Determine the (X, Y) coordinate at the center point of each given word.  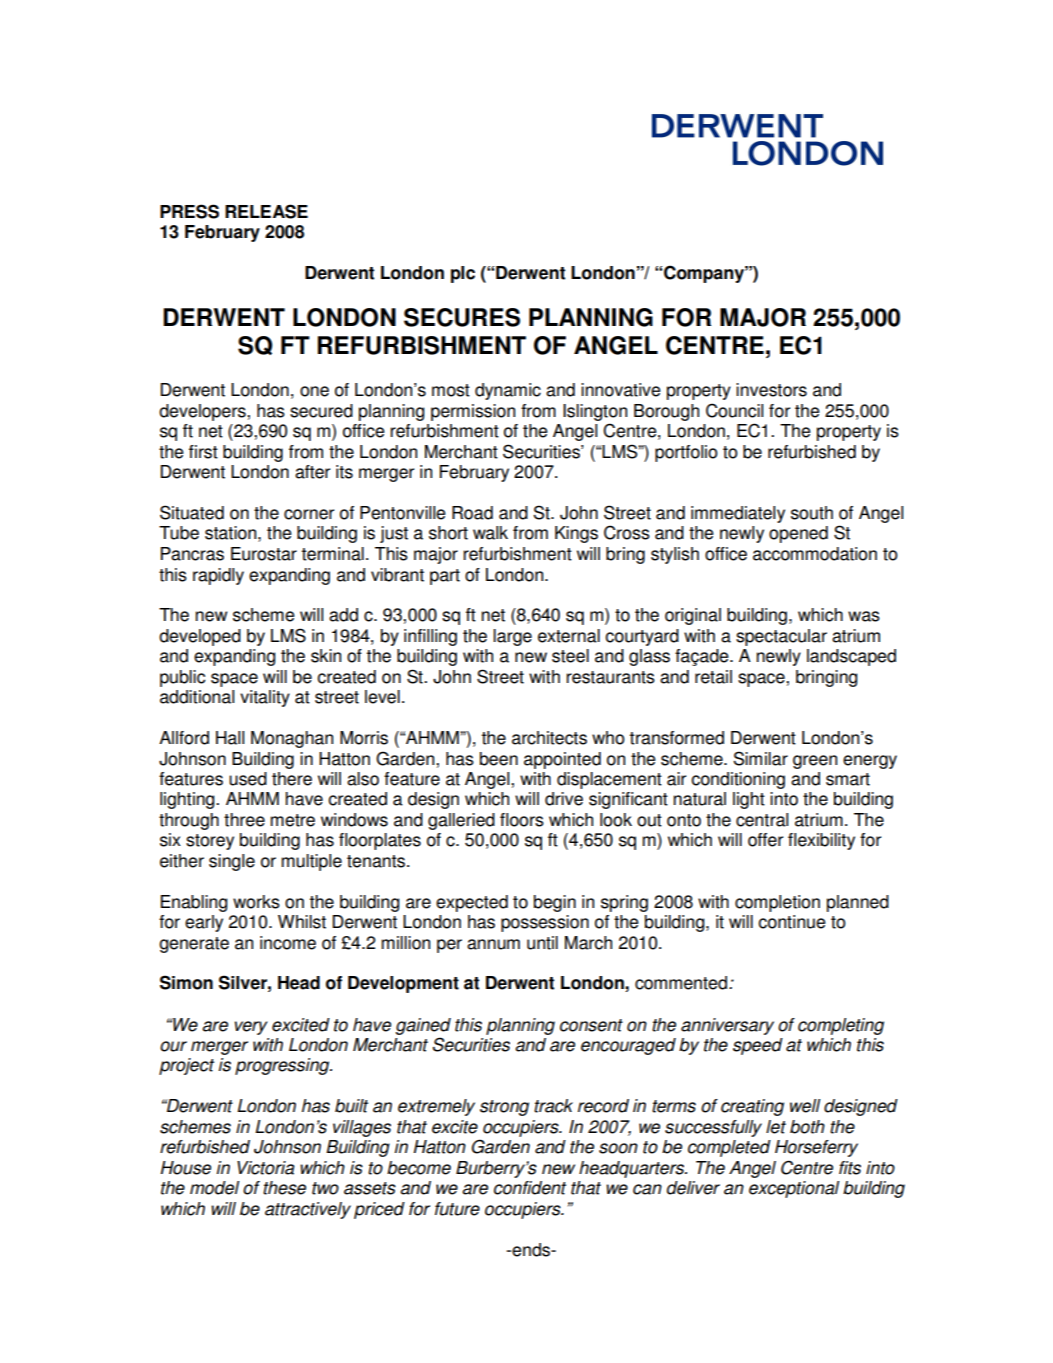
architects (549, 738)
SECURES (462, 317)
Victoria (266, 1168)
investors (771, 390)
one (314, 391)
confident (530, 1188)
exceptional (794, 1189)
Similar (760, 758)
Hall (230, 738)
